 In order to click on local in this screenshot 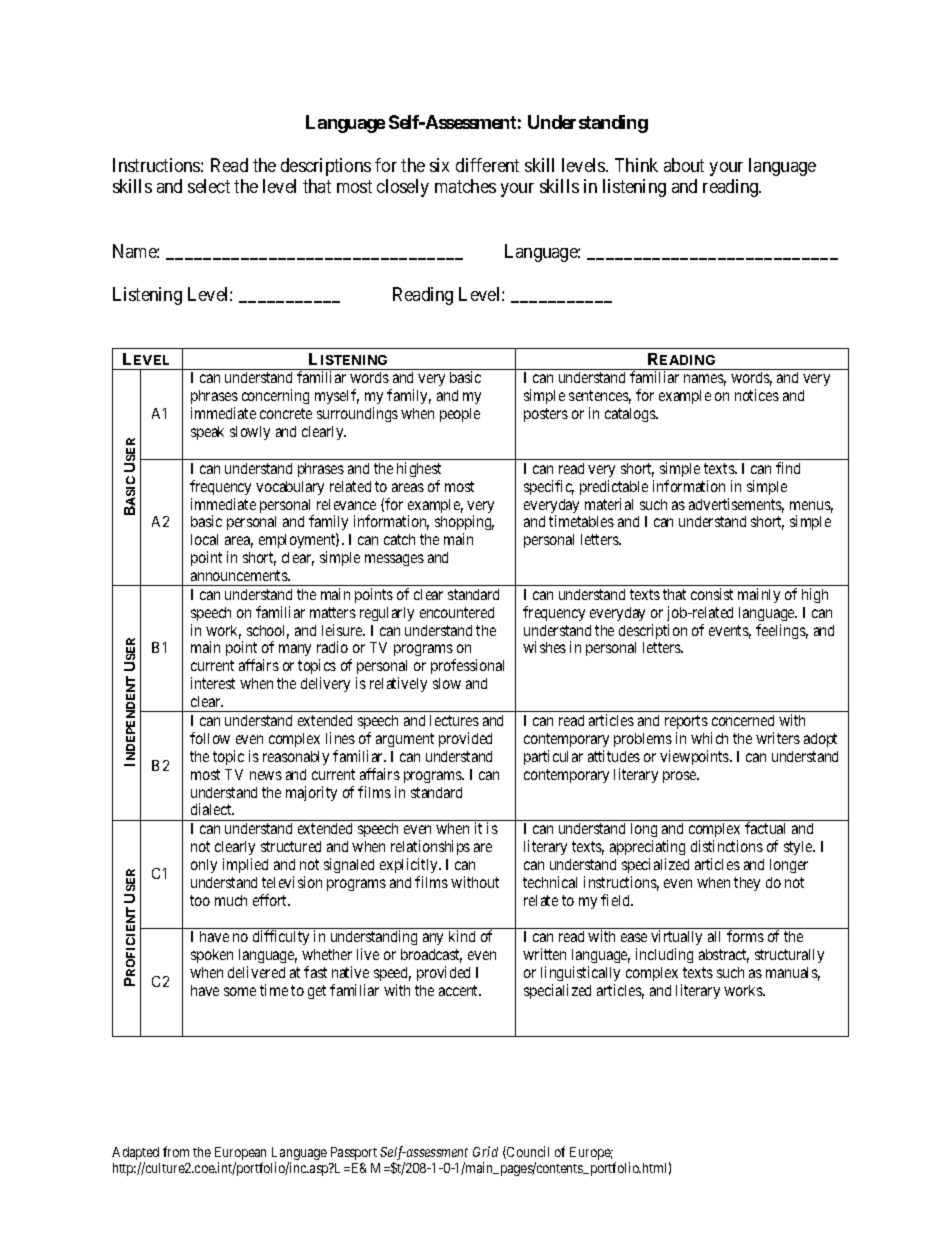, I will do `click(204, 539)`.
